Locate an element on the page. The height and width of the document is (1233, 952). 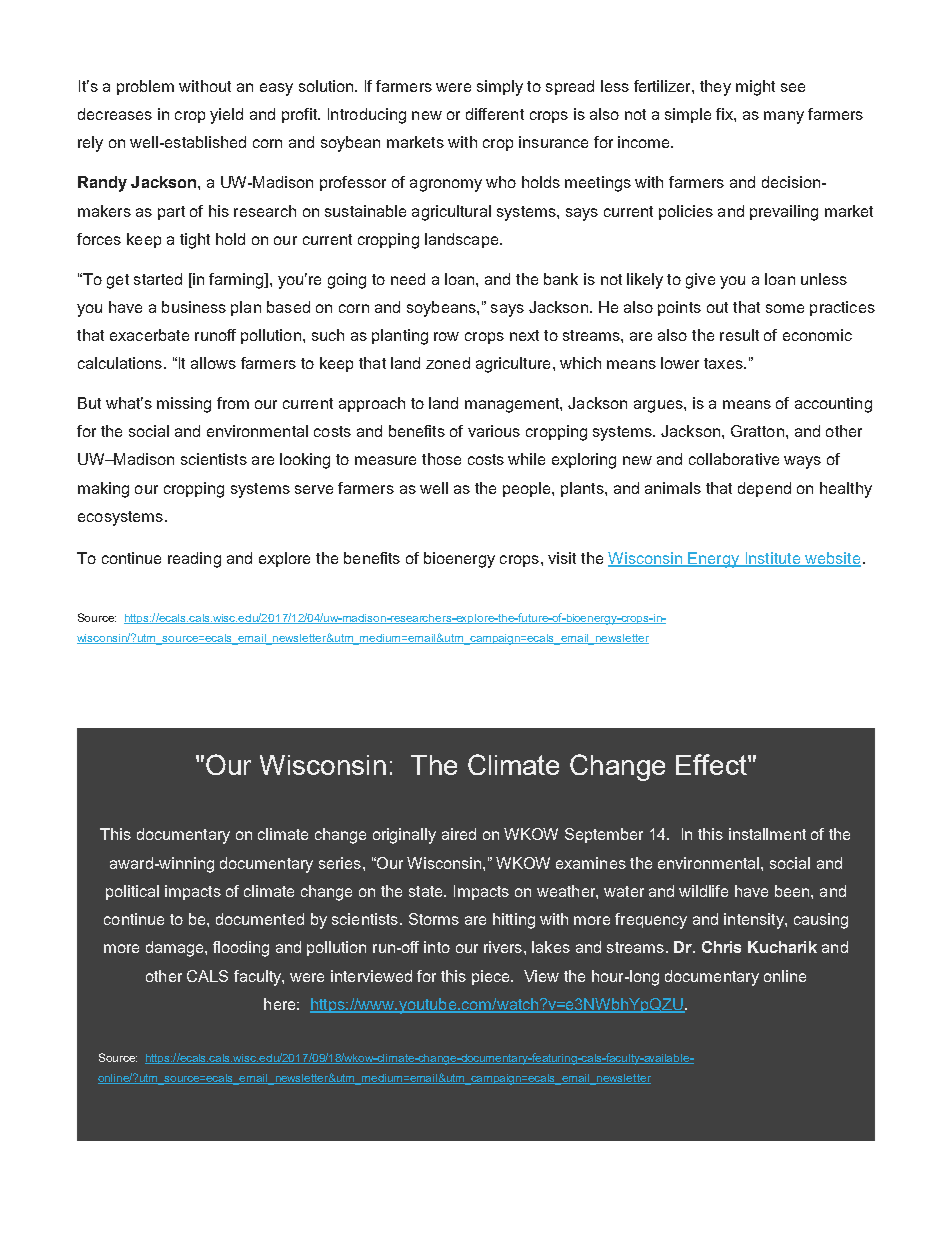
reading is located at coordinates (194, 560).
